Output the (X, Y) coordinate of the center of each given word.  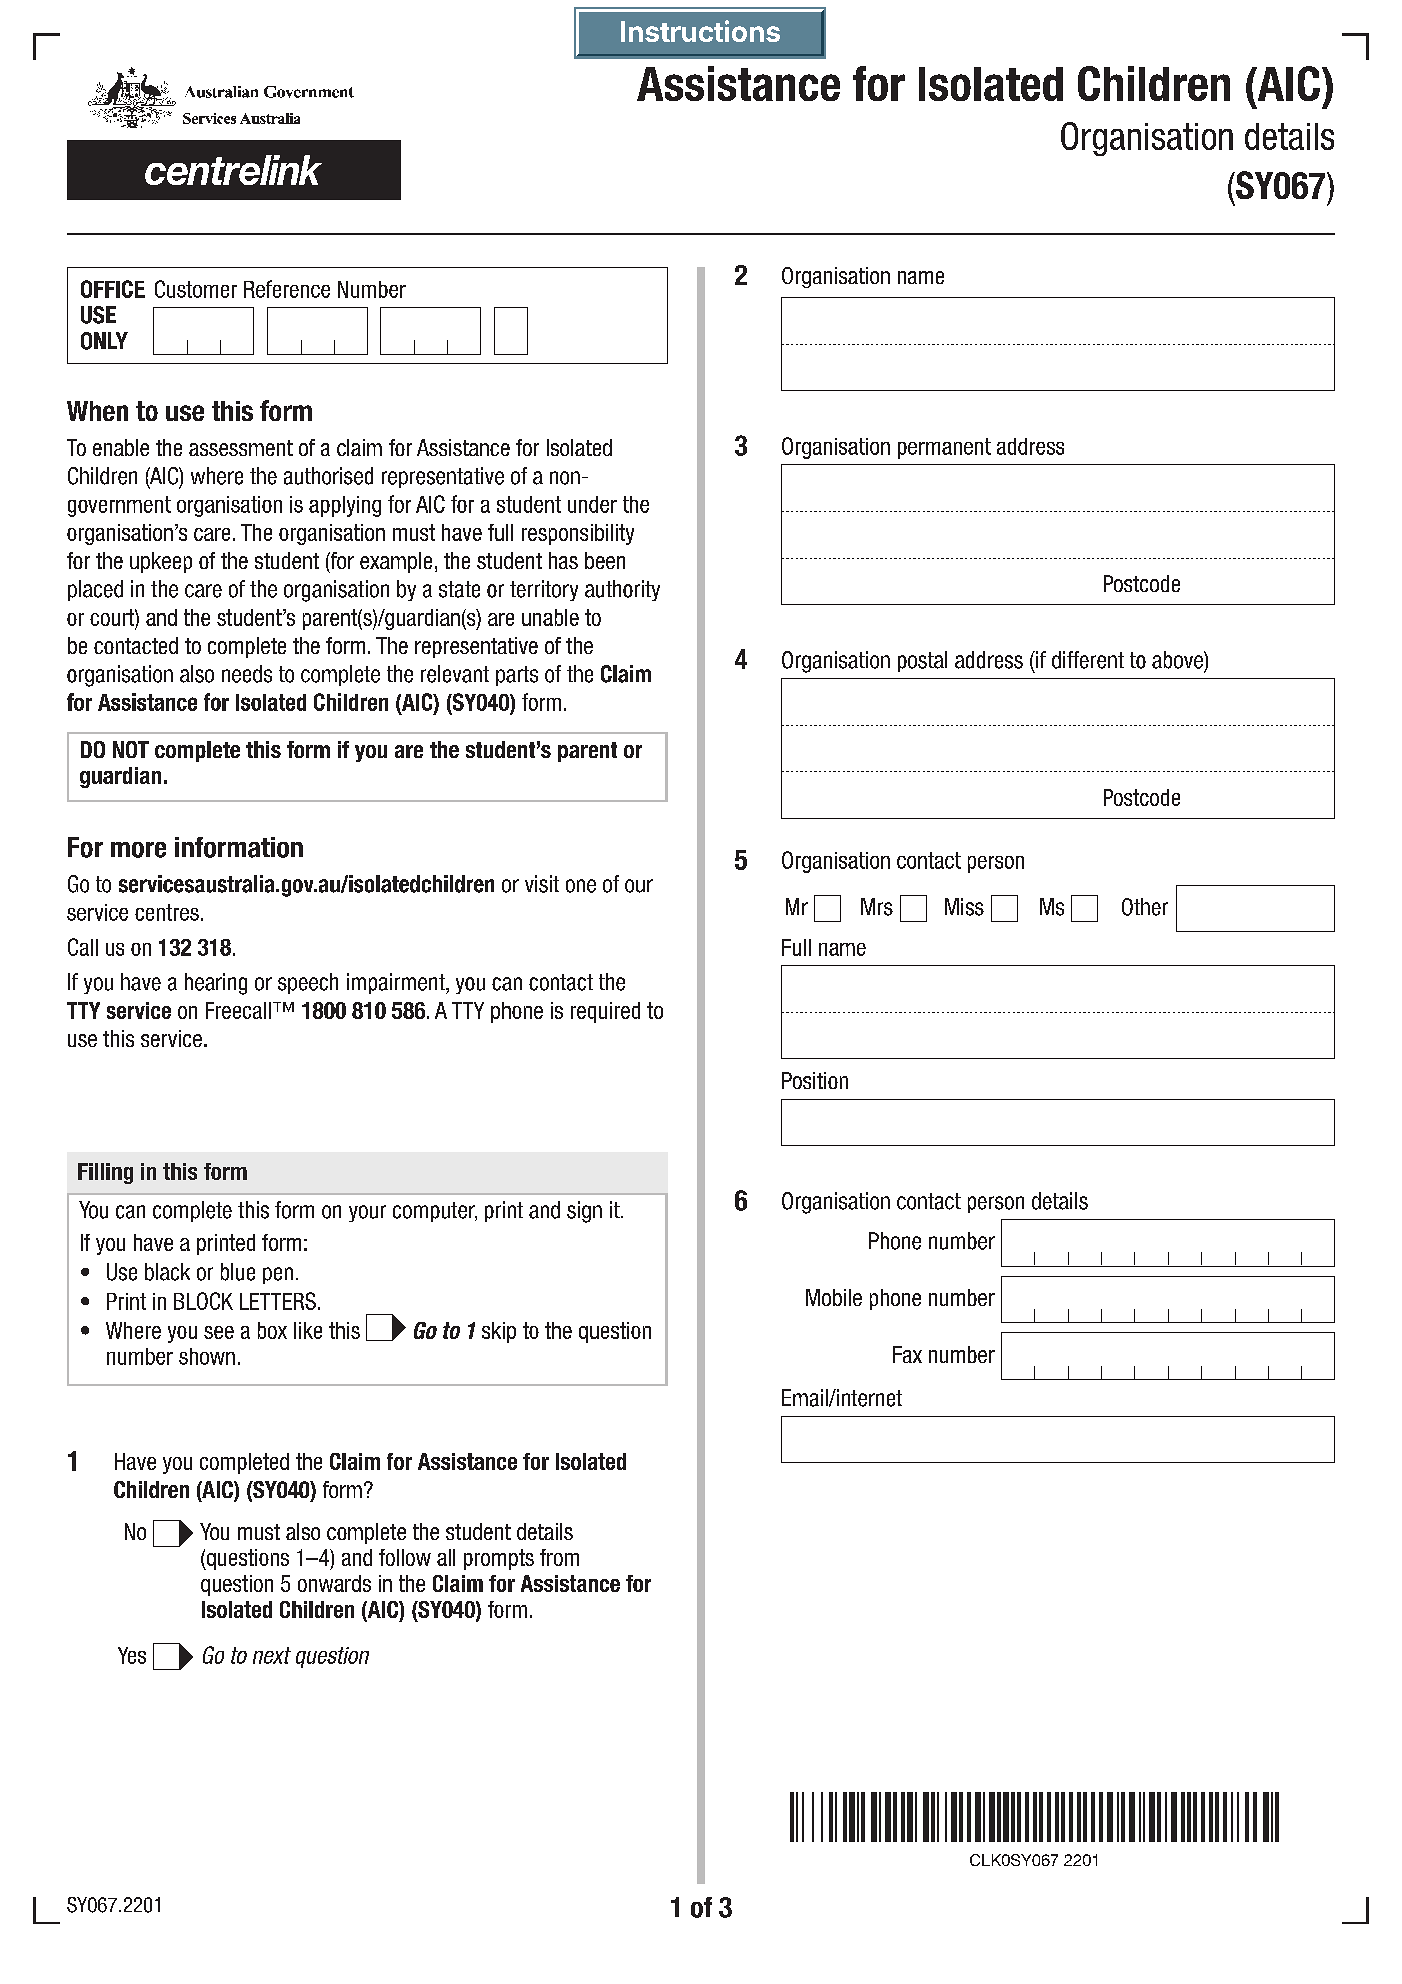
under (592, 504)
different (1088, 660)
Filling (105, 1173)
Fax (907, 1354)
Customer (196, 289)
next (272, 1655)
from (559, 1557)
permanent (944, 448)
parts (517, 676)
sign (584, 1212)
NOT (131, 749)
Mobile (834, 1297)
